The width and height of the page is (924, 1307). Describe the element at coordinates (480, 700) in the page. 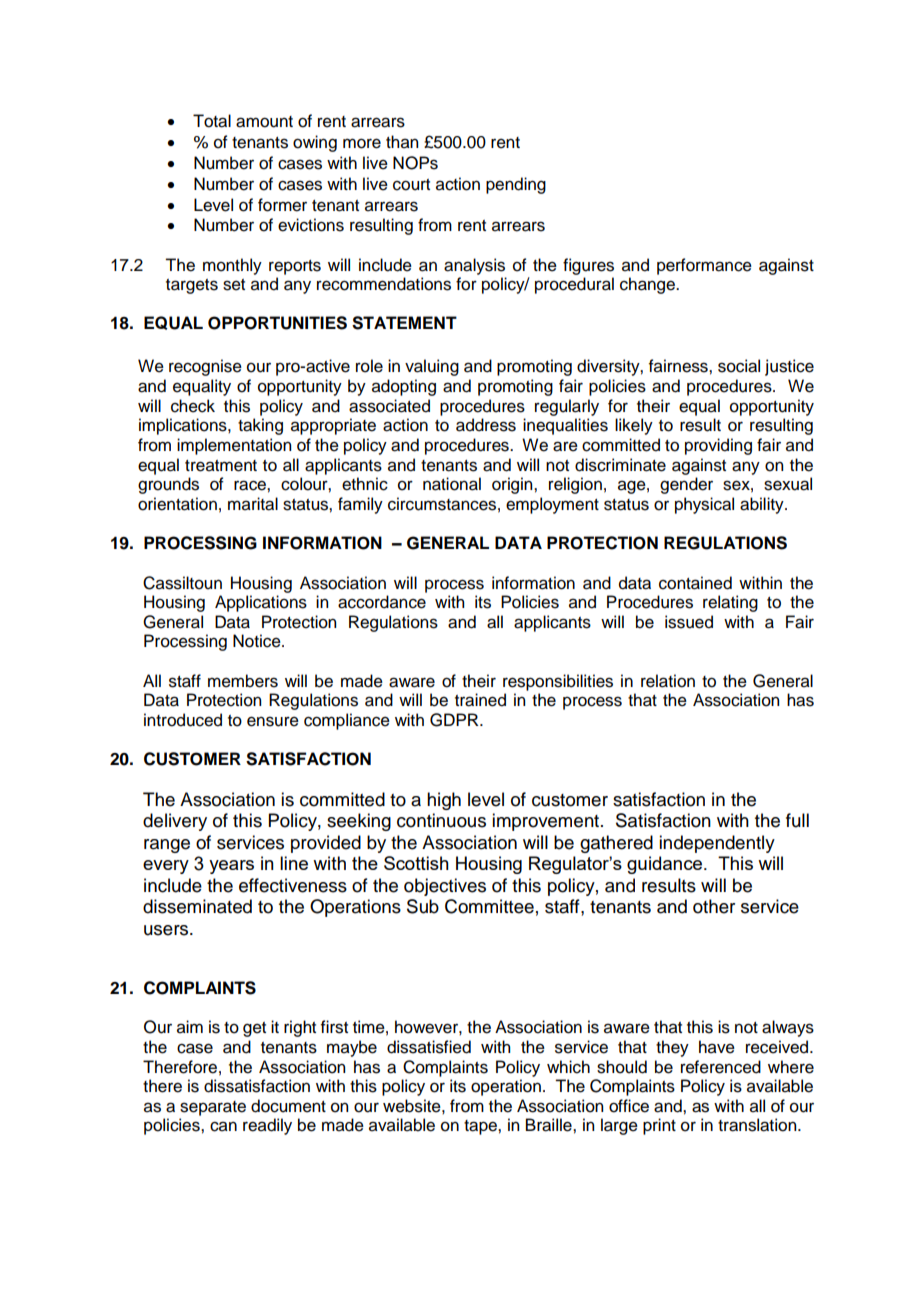

I see `trained` at that location.
